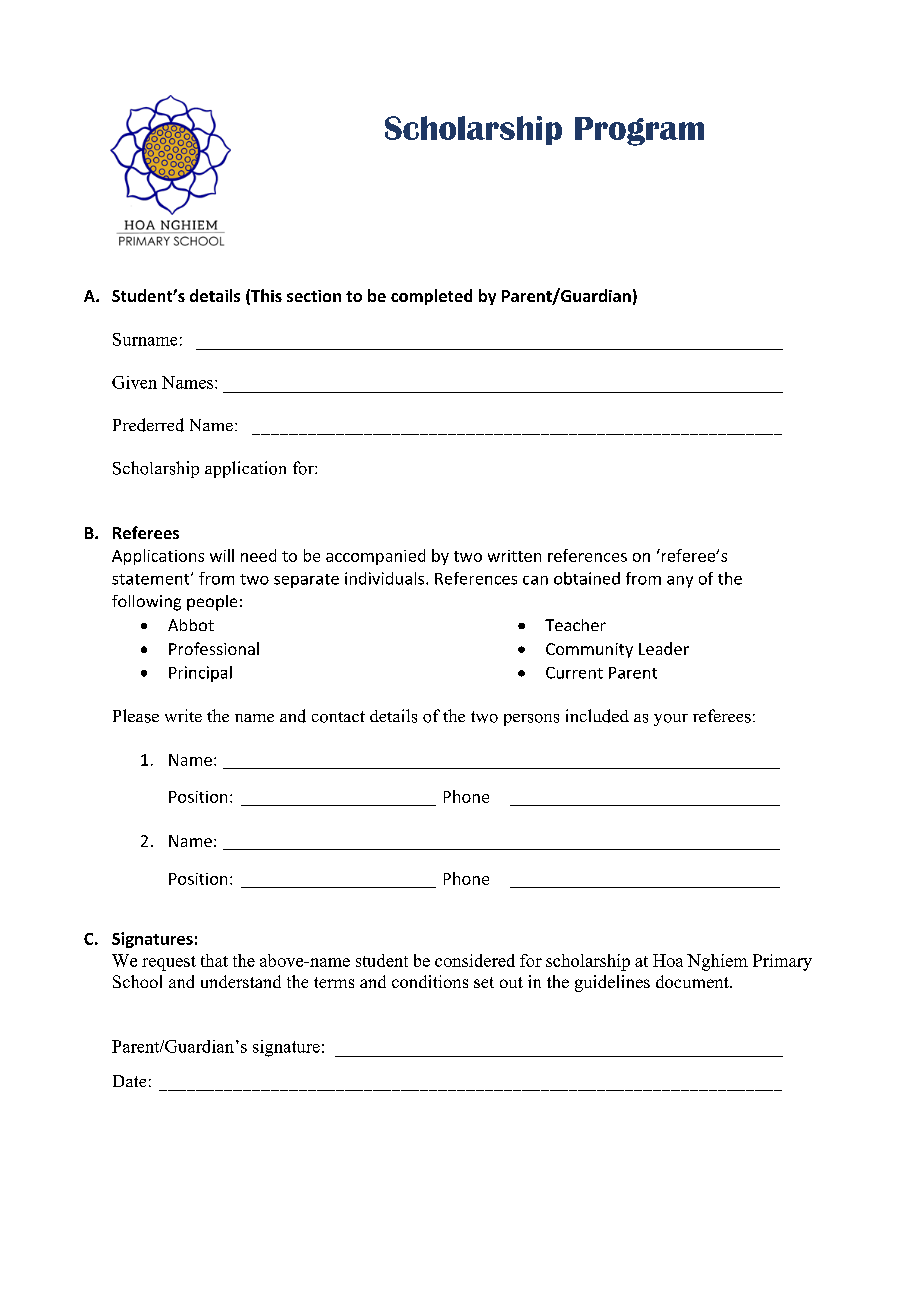 This document has height=1308, width=924. What do you see at coordinates (693, 981) in the document?
I see `document` at bounding box center [693, 981].
